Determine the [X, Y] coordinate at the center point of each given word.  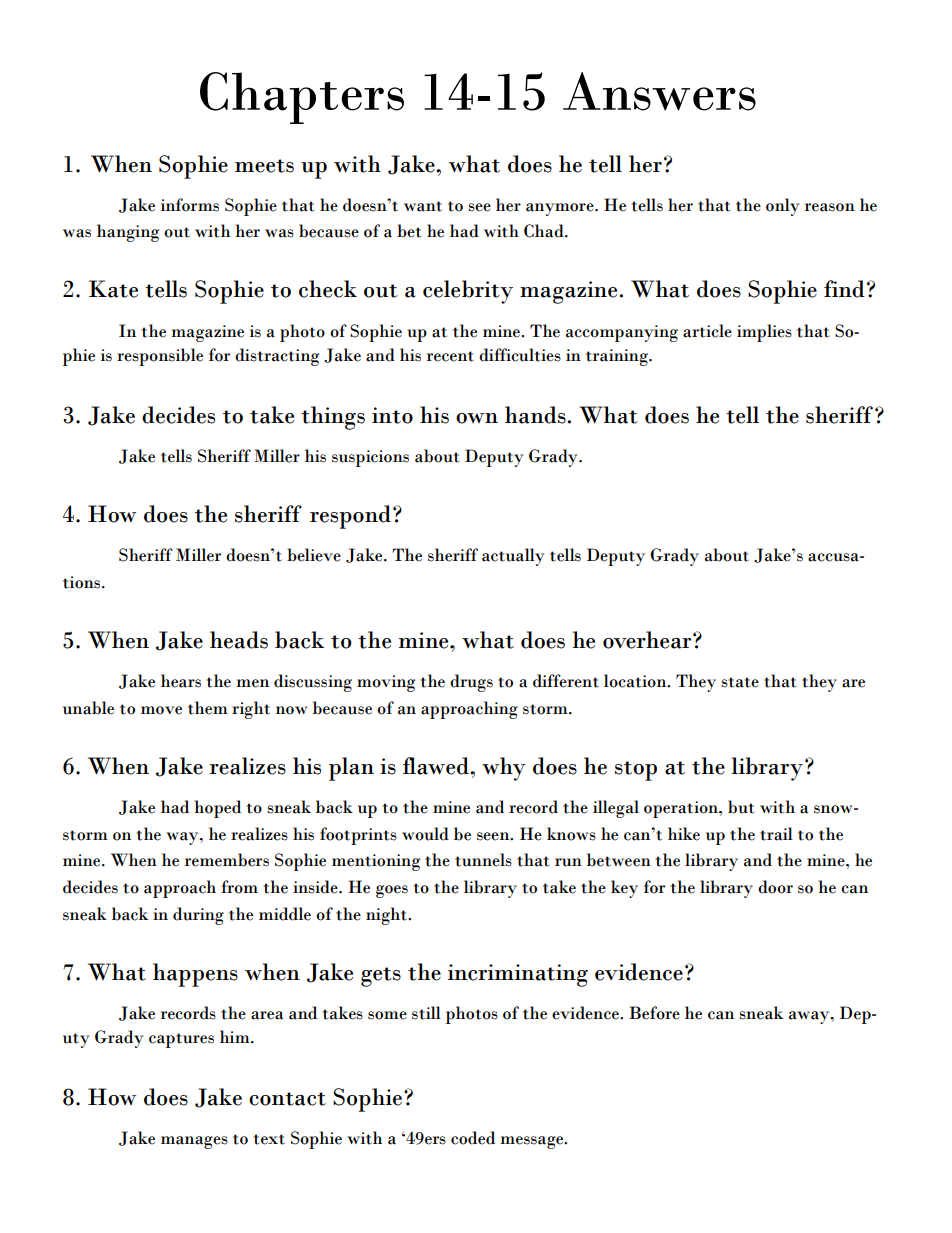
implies [764, 333]
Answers [659, 91]
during [198, 916]
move [161, 710]
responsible [160, 357]
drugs [471, 683]
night [387, 916]
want [423, 206]
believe [314, 555]
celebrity [468, 292]
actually [513, 557]
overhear [648, 640]
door [775, 887]
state [740, 682]
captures [181, 1040]
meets [264, 166]
